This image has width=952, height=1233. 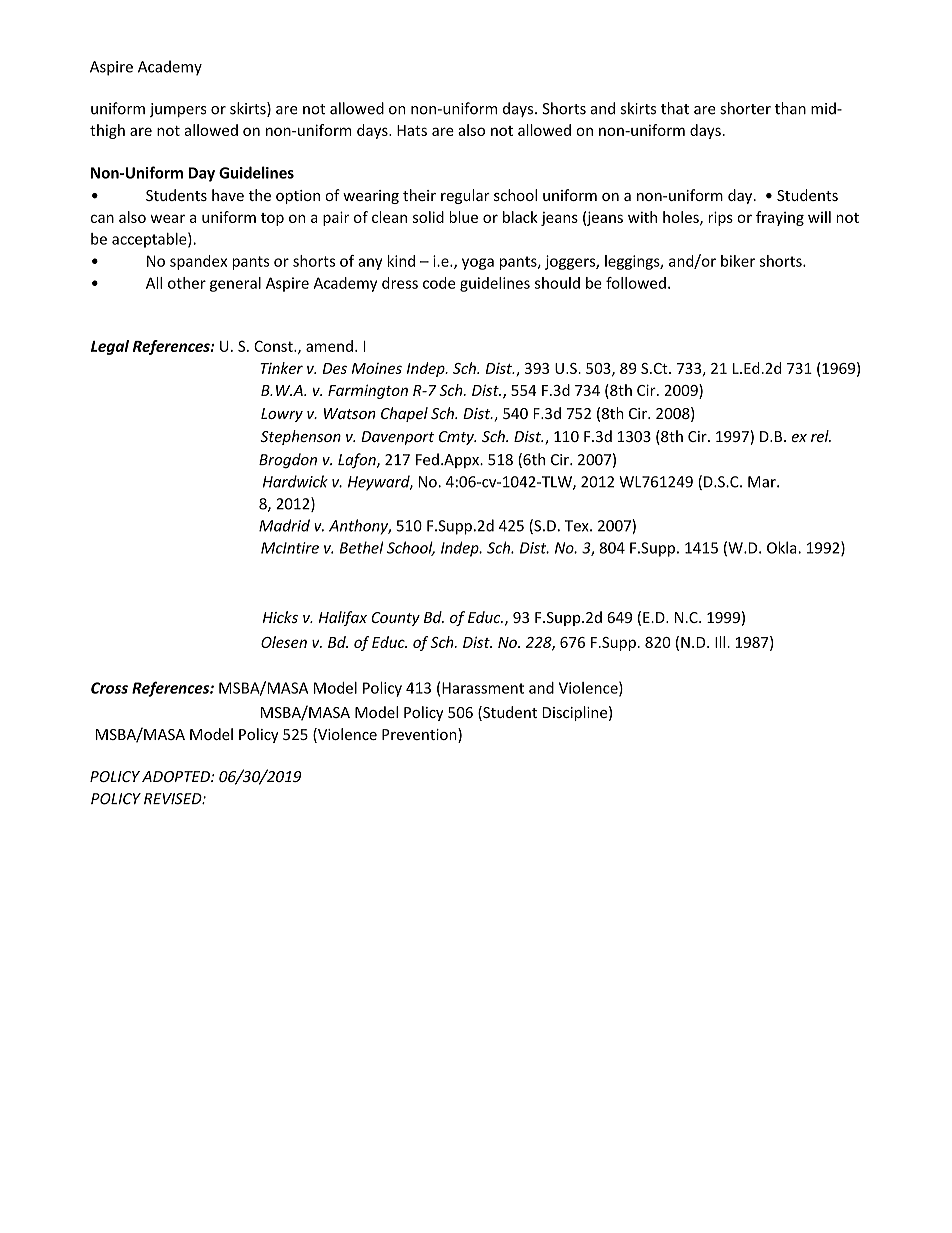 I want to click on Moines, so click(x=377, y=368).
